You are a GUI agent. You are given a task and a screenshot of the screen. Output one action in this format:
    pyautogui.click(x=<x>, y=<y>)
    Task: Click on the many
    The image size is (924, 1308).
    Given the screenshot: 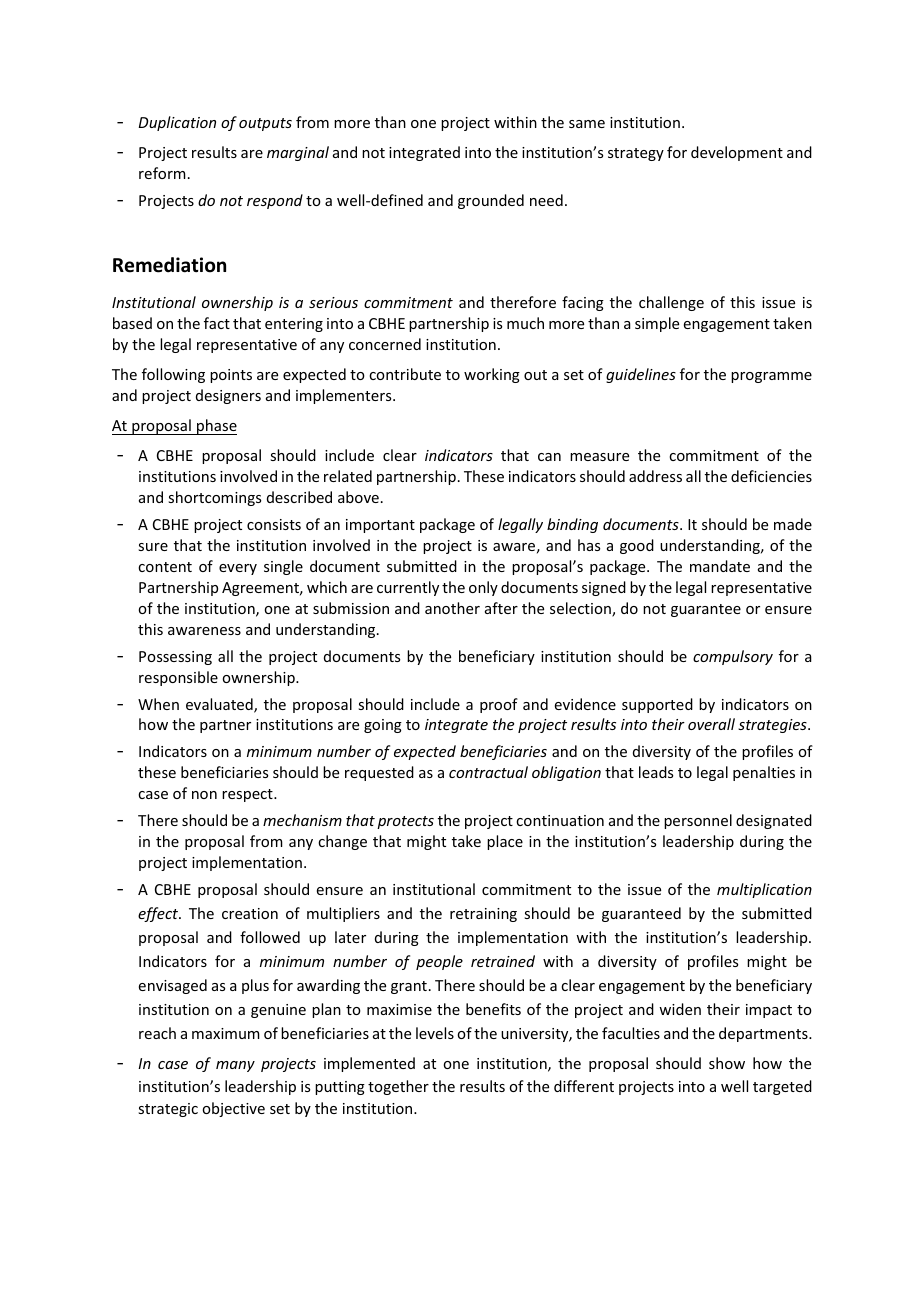 What is the action you would take?
    pyautogui.click(x=235, y=1066)
